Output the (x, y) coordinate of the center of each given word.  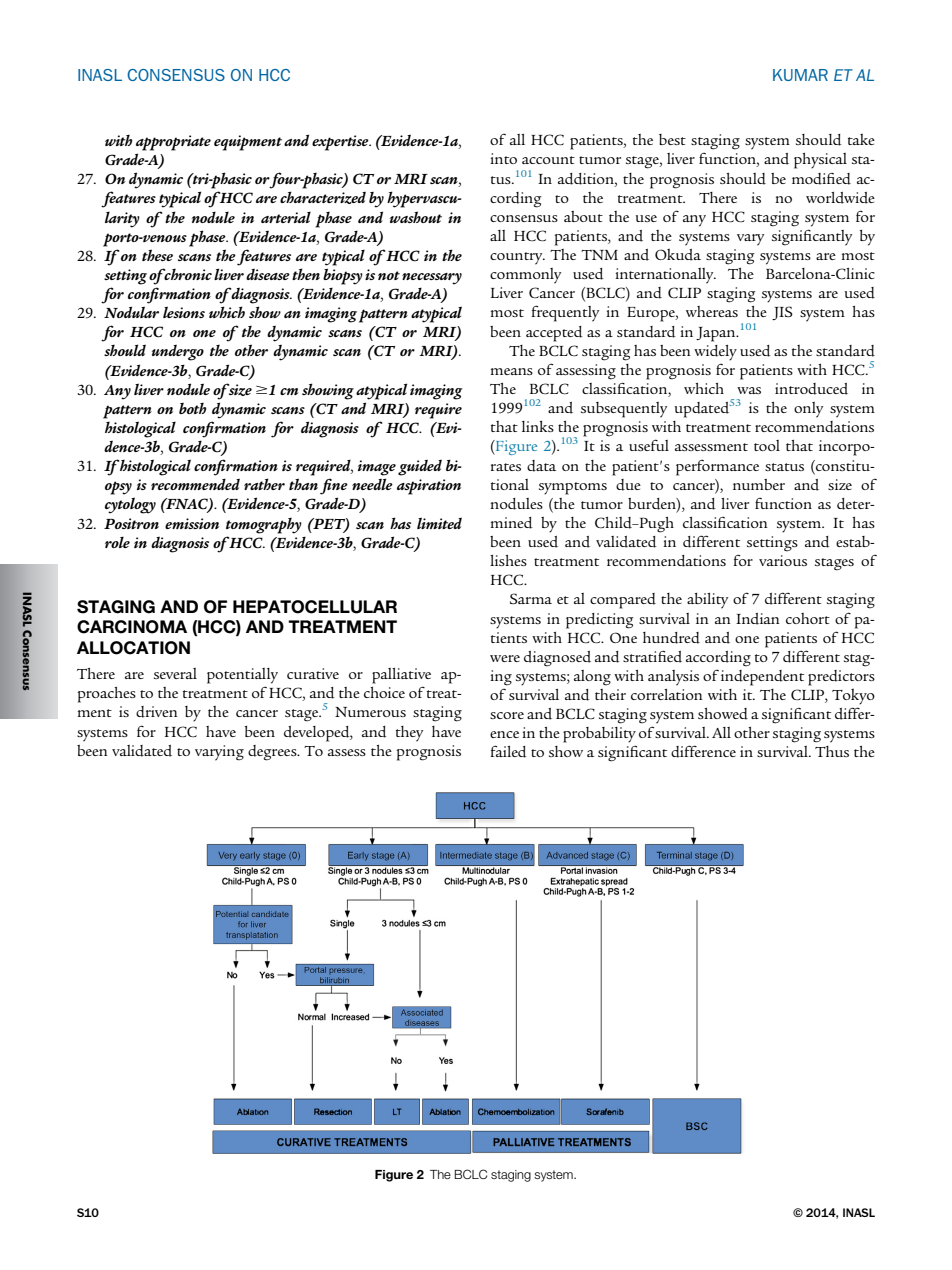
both (193, 408)
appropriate (173, 143)
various (783, 560)
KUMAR (800, 75)
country (517, 258)
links (538, 426)
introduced (811, 389)
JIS (782, 313)
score (507, 715)
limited (439, 523)
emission (192, 523)
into (503, 158)
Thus (832, 751)
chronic (187, 274)
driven (157, 712)
